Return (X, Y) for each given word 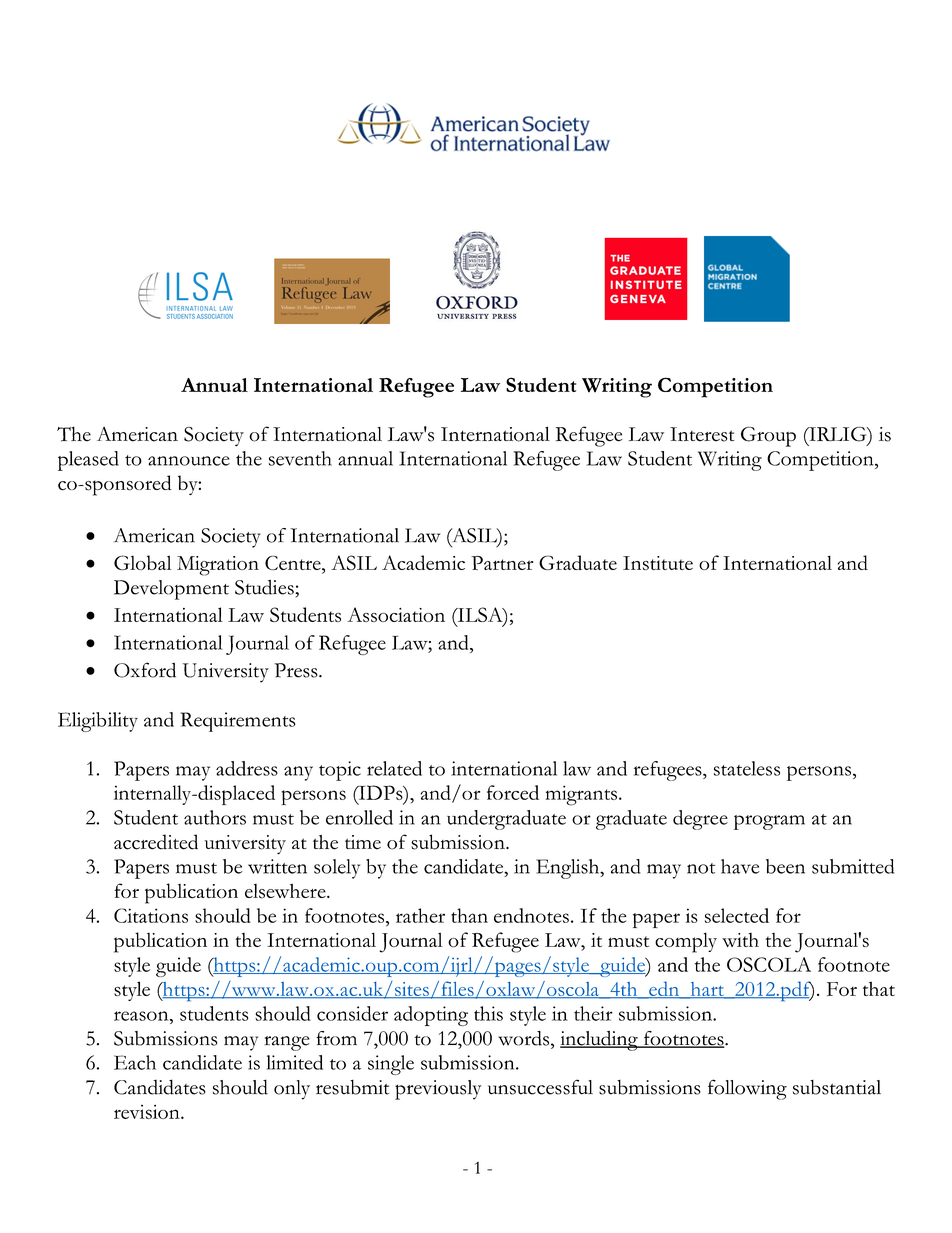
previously (438, 1090)
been (785, 866)
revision (148, 1112)
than (469, 915)
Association (396, 614)
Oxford (145, 670)
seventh (300, 458)
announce (189, 461)
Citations (151, 915)
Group (768, 437)
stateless (747, 768)
